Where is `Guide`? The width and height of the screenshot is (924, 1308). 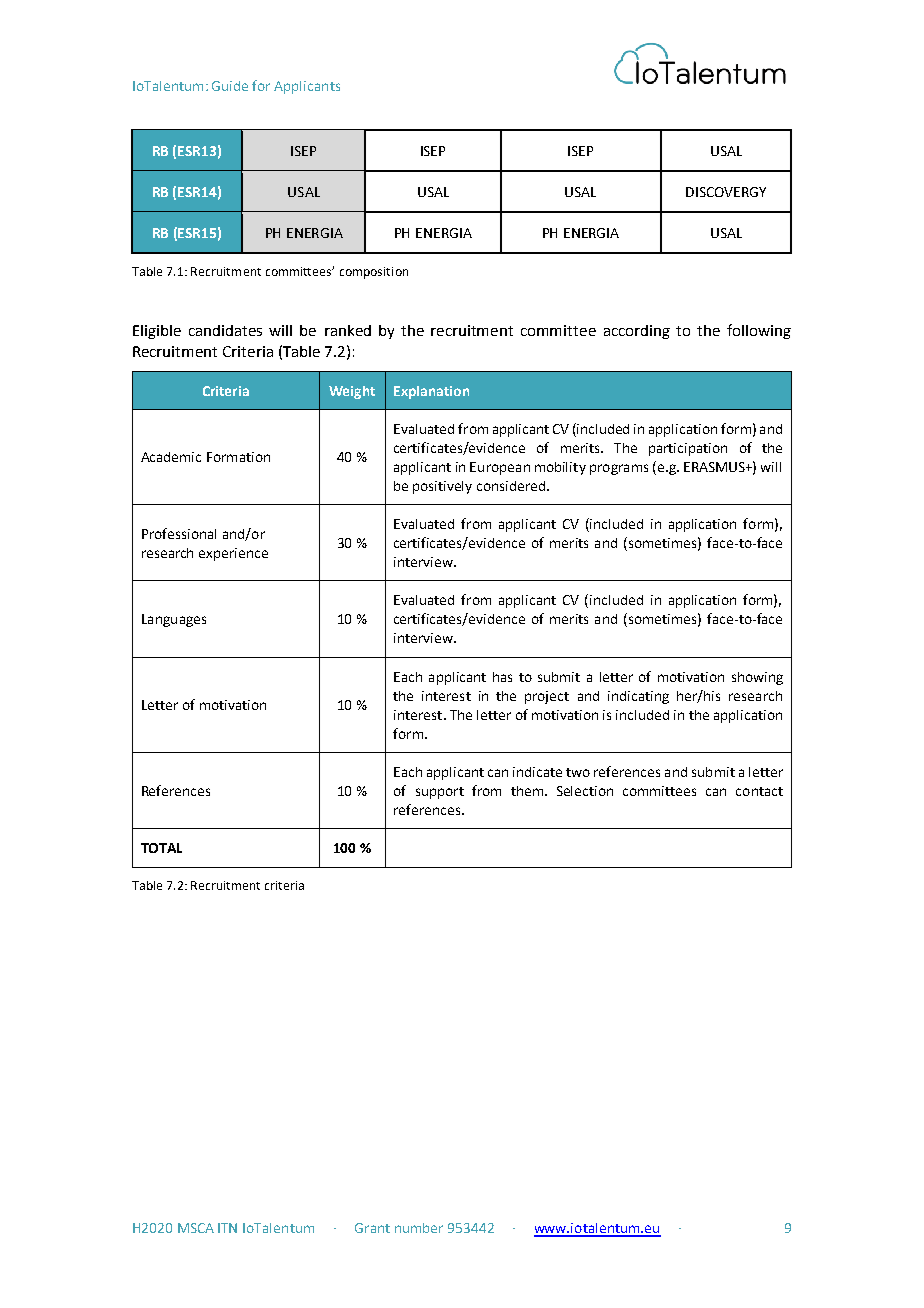
Guide is located at coordinates (230, 86).
